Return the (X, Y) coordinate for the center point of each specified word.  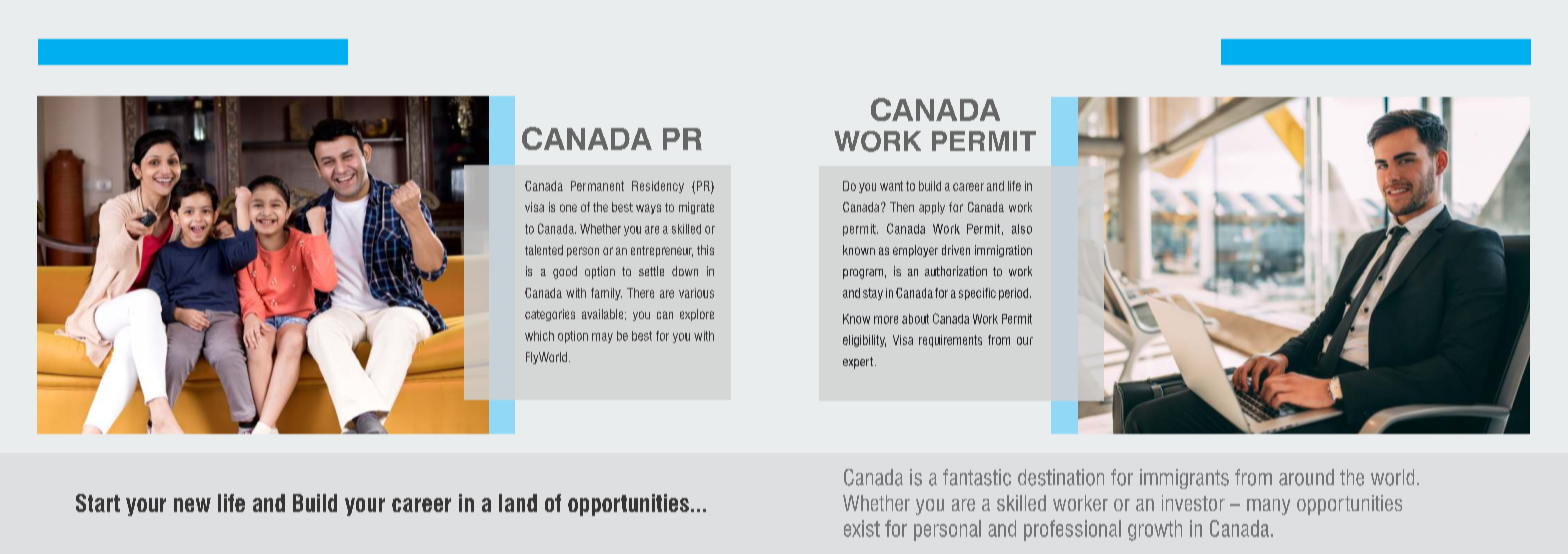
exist (862, 528)
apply (932, 208)
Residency (658, 187)
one (568, 208)
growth (1155, 530)
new (192, 505)
